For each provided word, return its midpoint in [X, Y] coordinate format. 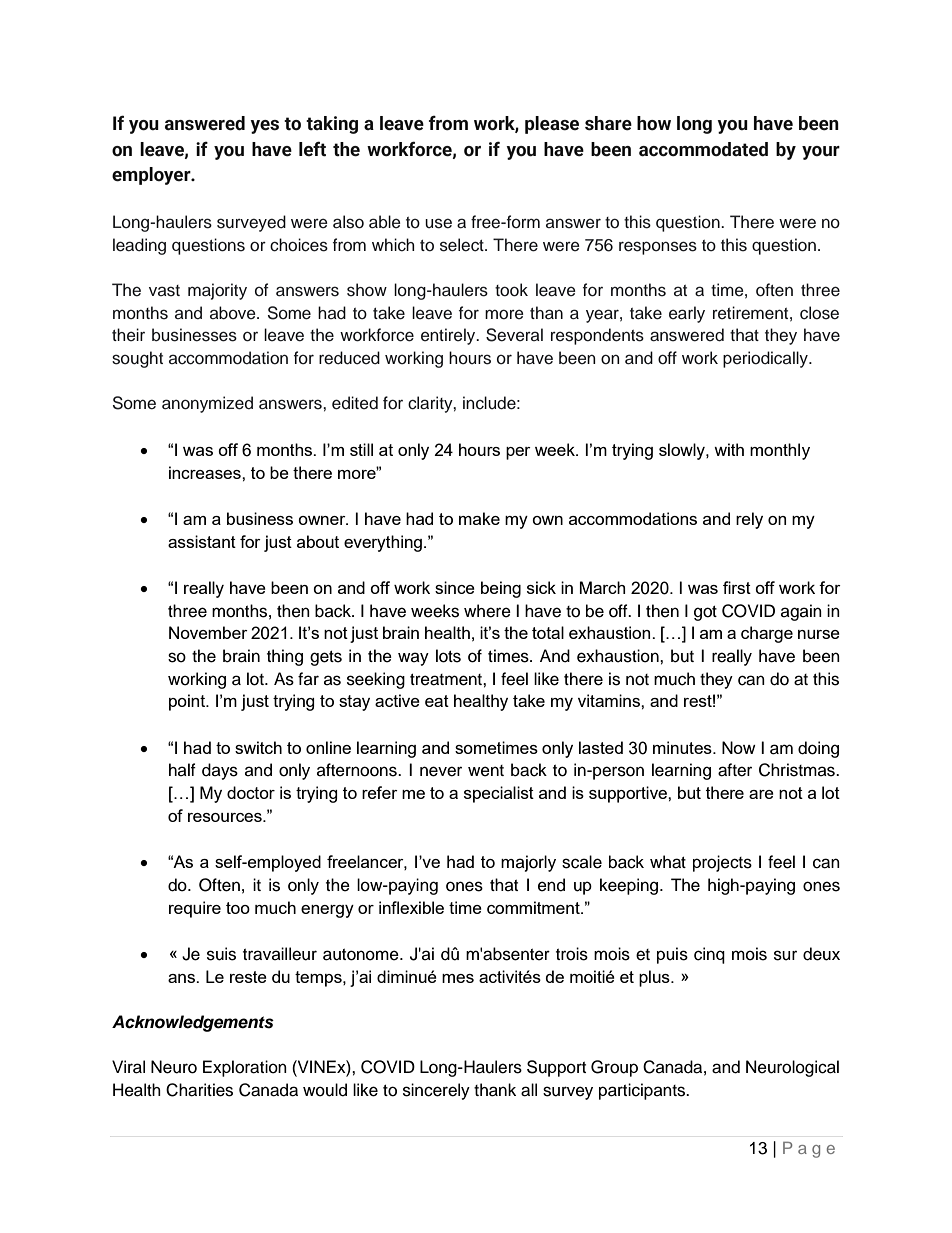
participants [643, 1091]
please [552, 125]
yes [264, 127]
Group [614, 1068]
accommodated [703, 149]
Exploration [245, 1068]
